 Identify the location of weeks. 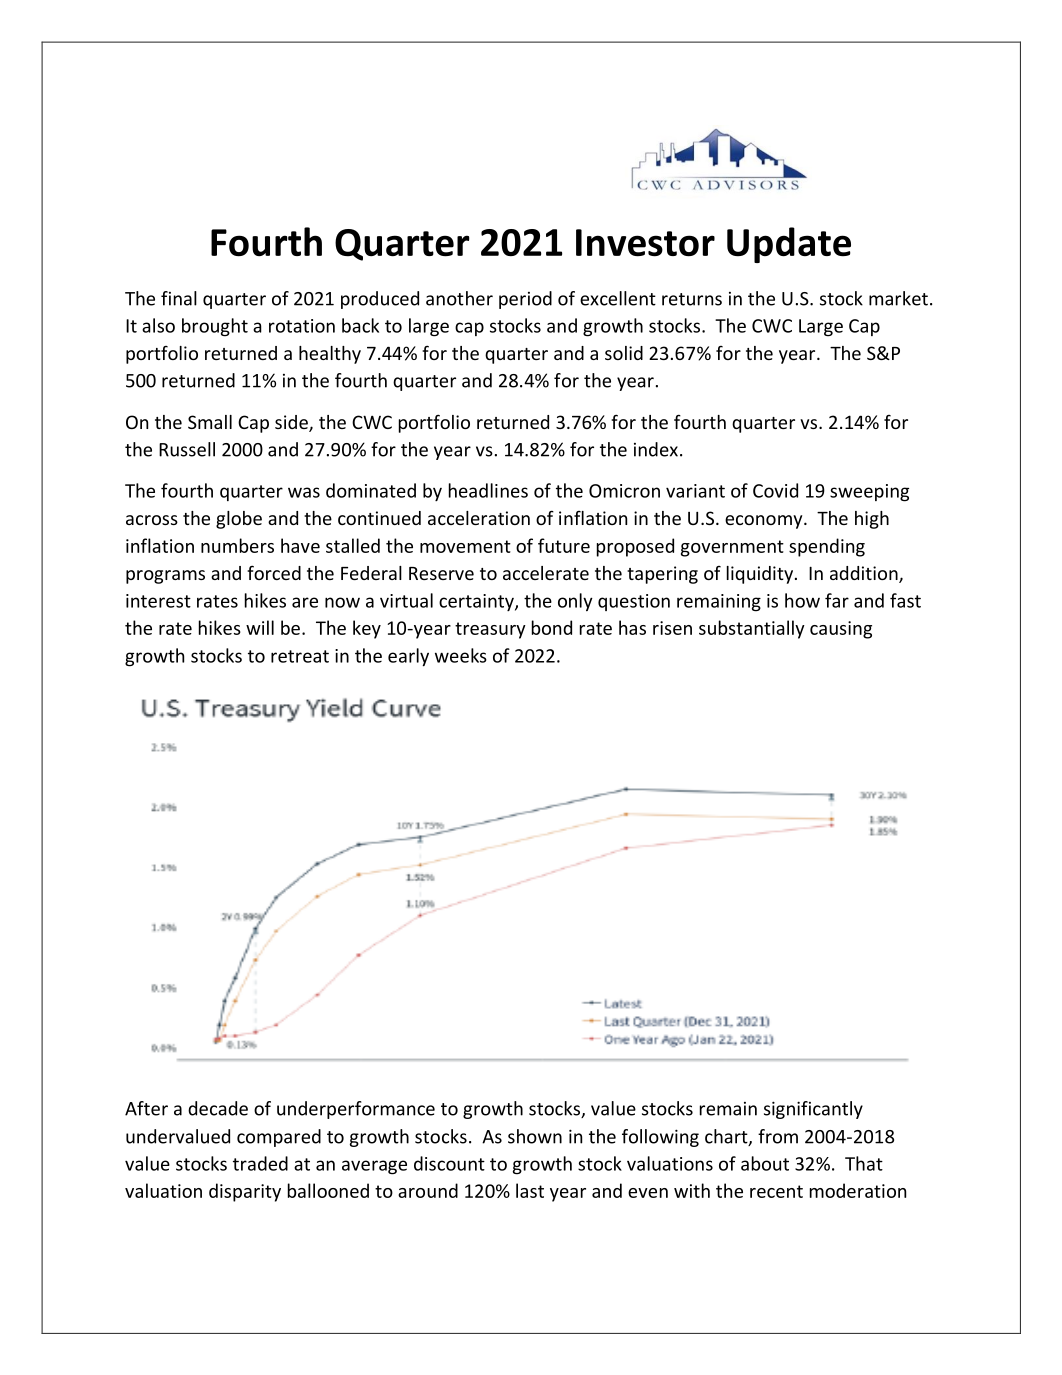
(461, 655).
